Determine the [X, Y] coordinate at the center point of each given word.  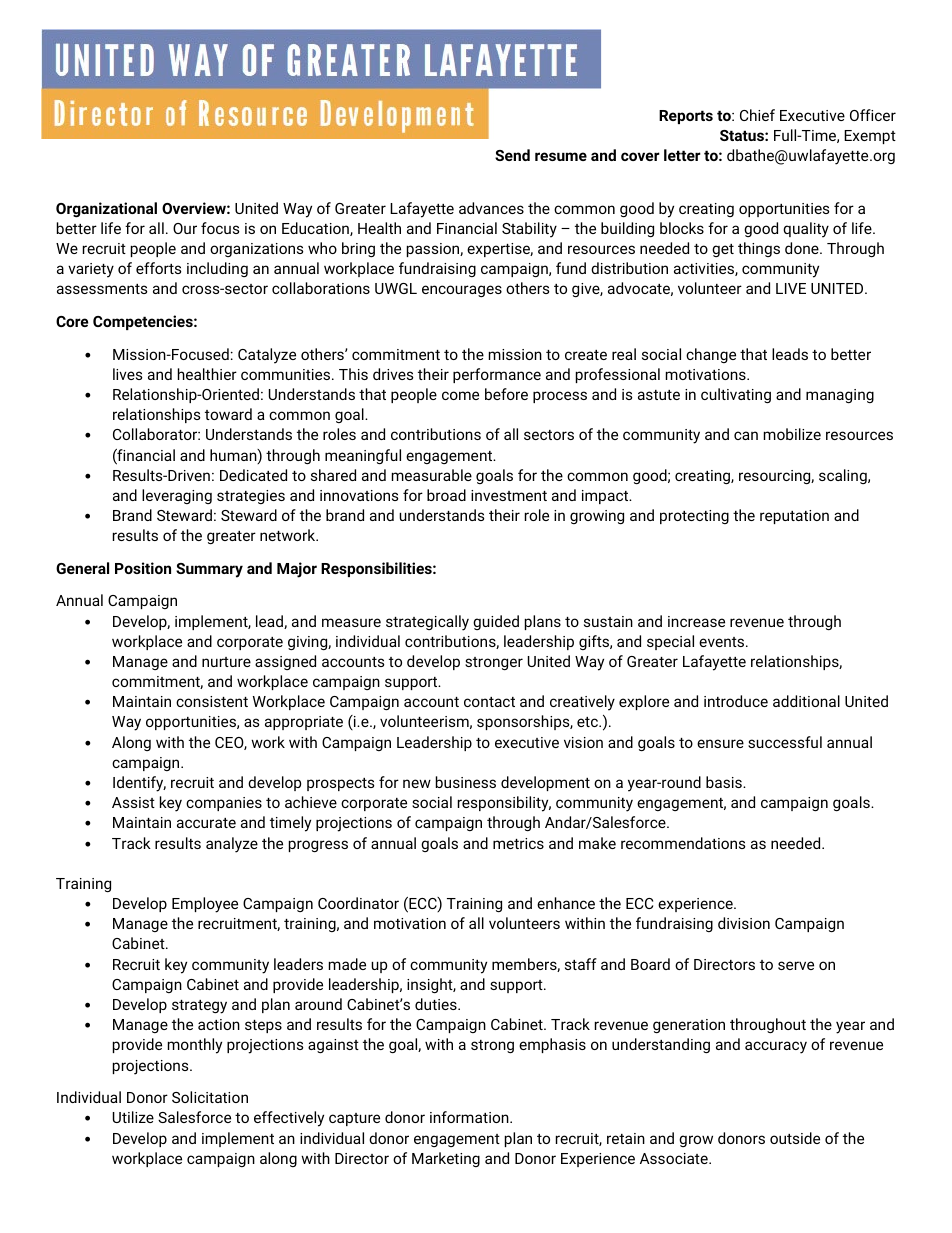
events [723, 642]
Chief [757, 115]
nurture [226, 662]
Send [512, 155]
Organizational [106, 210]
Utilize [133, 1117]
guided [496, 622]
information [470, 1117]
